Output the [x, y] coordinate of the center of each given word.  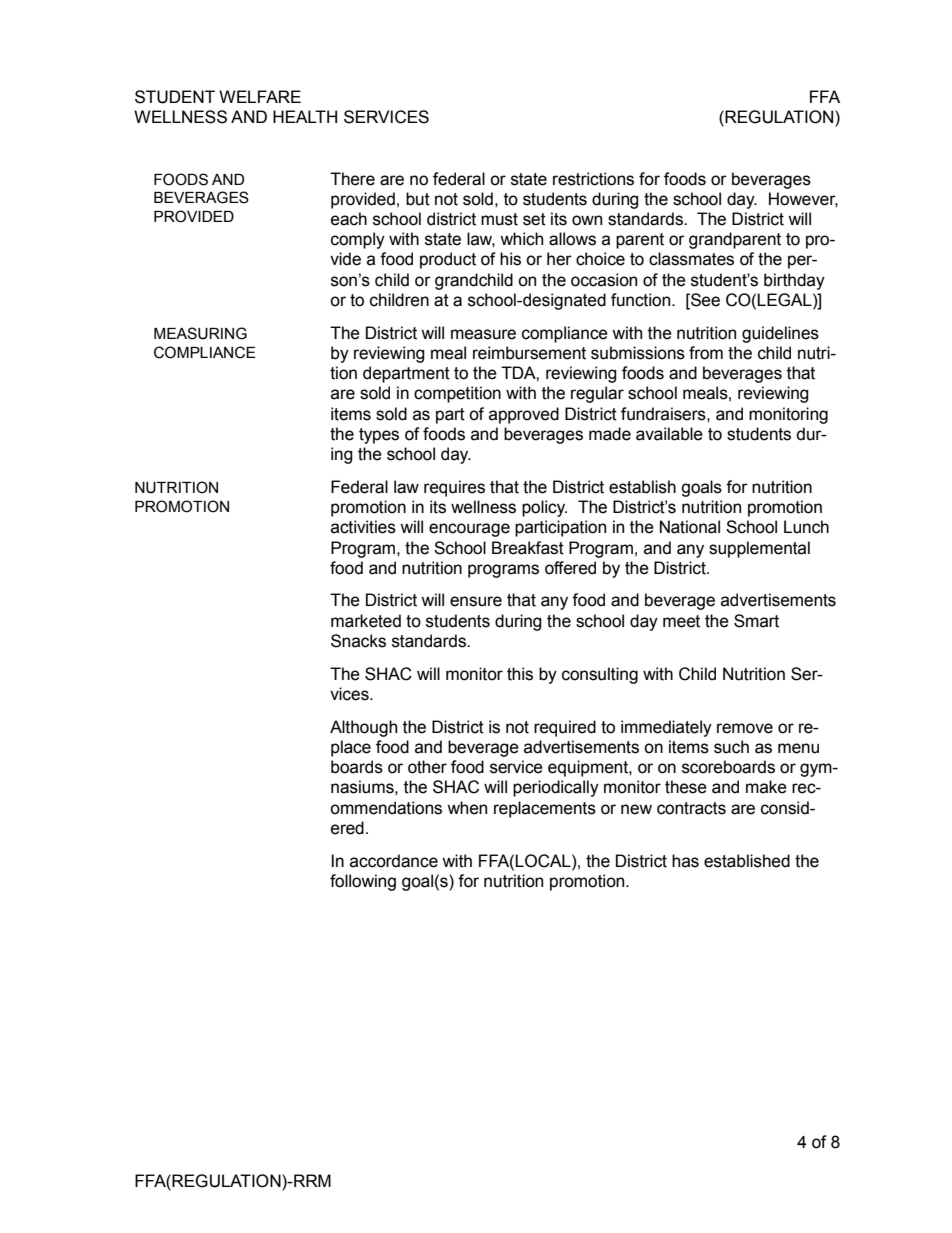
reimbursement [529, 353]
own [587, 220]
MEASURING [200, 333]
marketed [366, 621]
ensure [476, 601]
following [363, 882]
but [418, 199]
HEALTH [305, 116]
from [706, 353]
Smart [756, 621]
